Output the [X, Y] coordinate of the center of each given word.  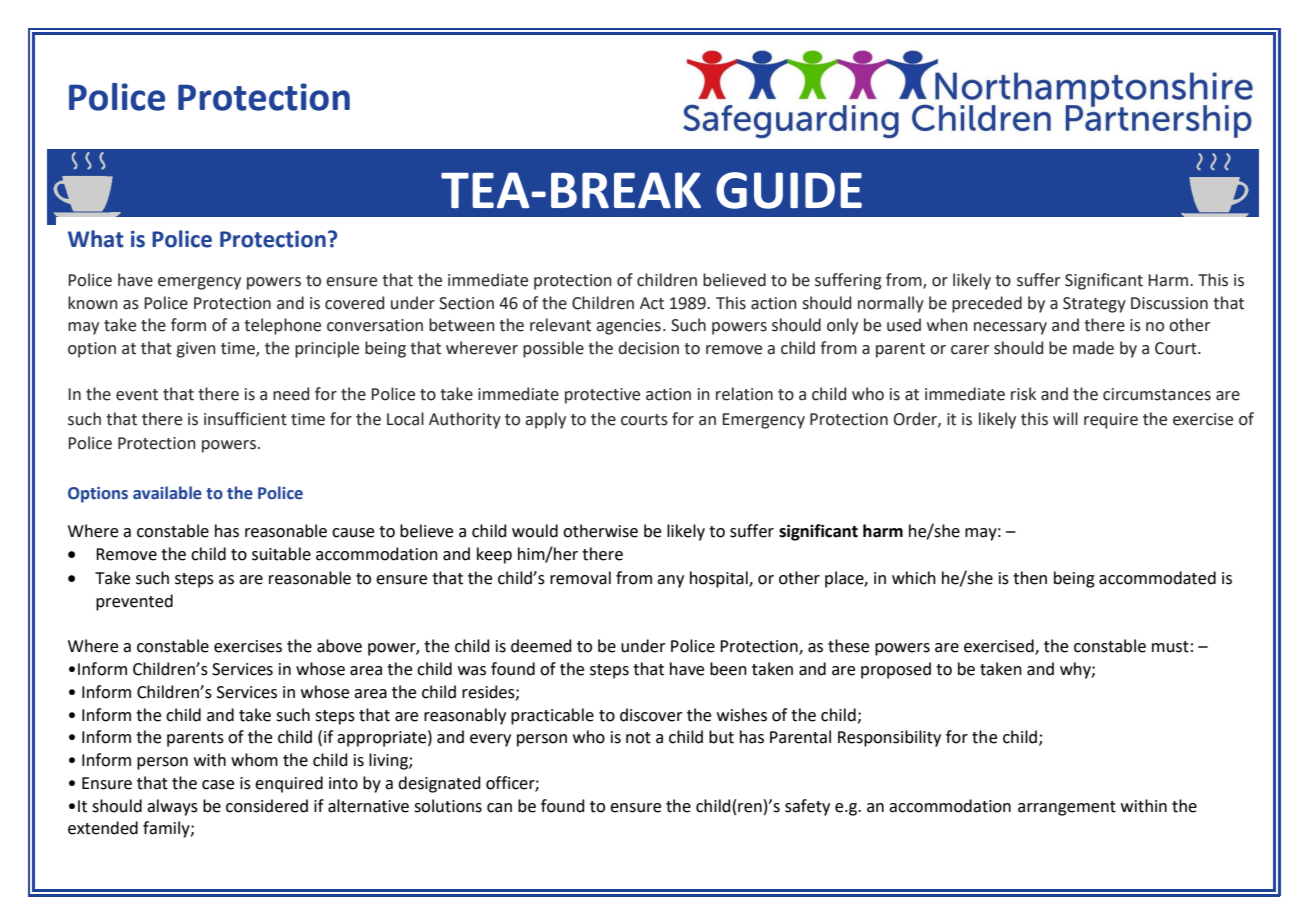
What [96, 239]
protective [602, 396]
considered [267, 806]
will [1065, 418]
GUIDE [789, 190]
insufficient [245, 419]
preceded [987, 304]
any [670, 581]
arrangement [1067, 808]
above [339, 646]
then [1030, 578]
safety [807, 807]
